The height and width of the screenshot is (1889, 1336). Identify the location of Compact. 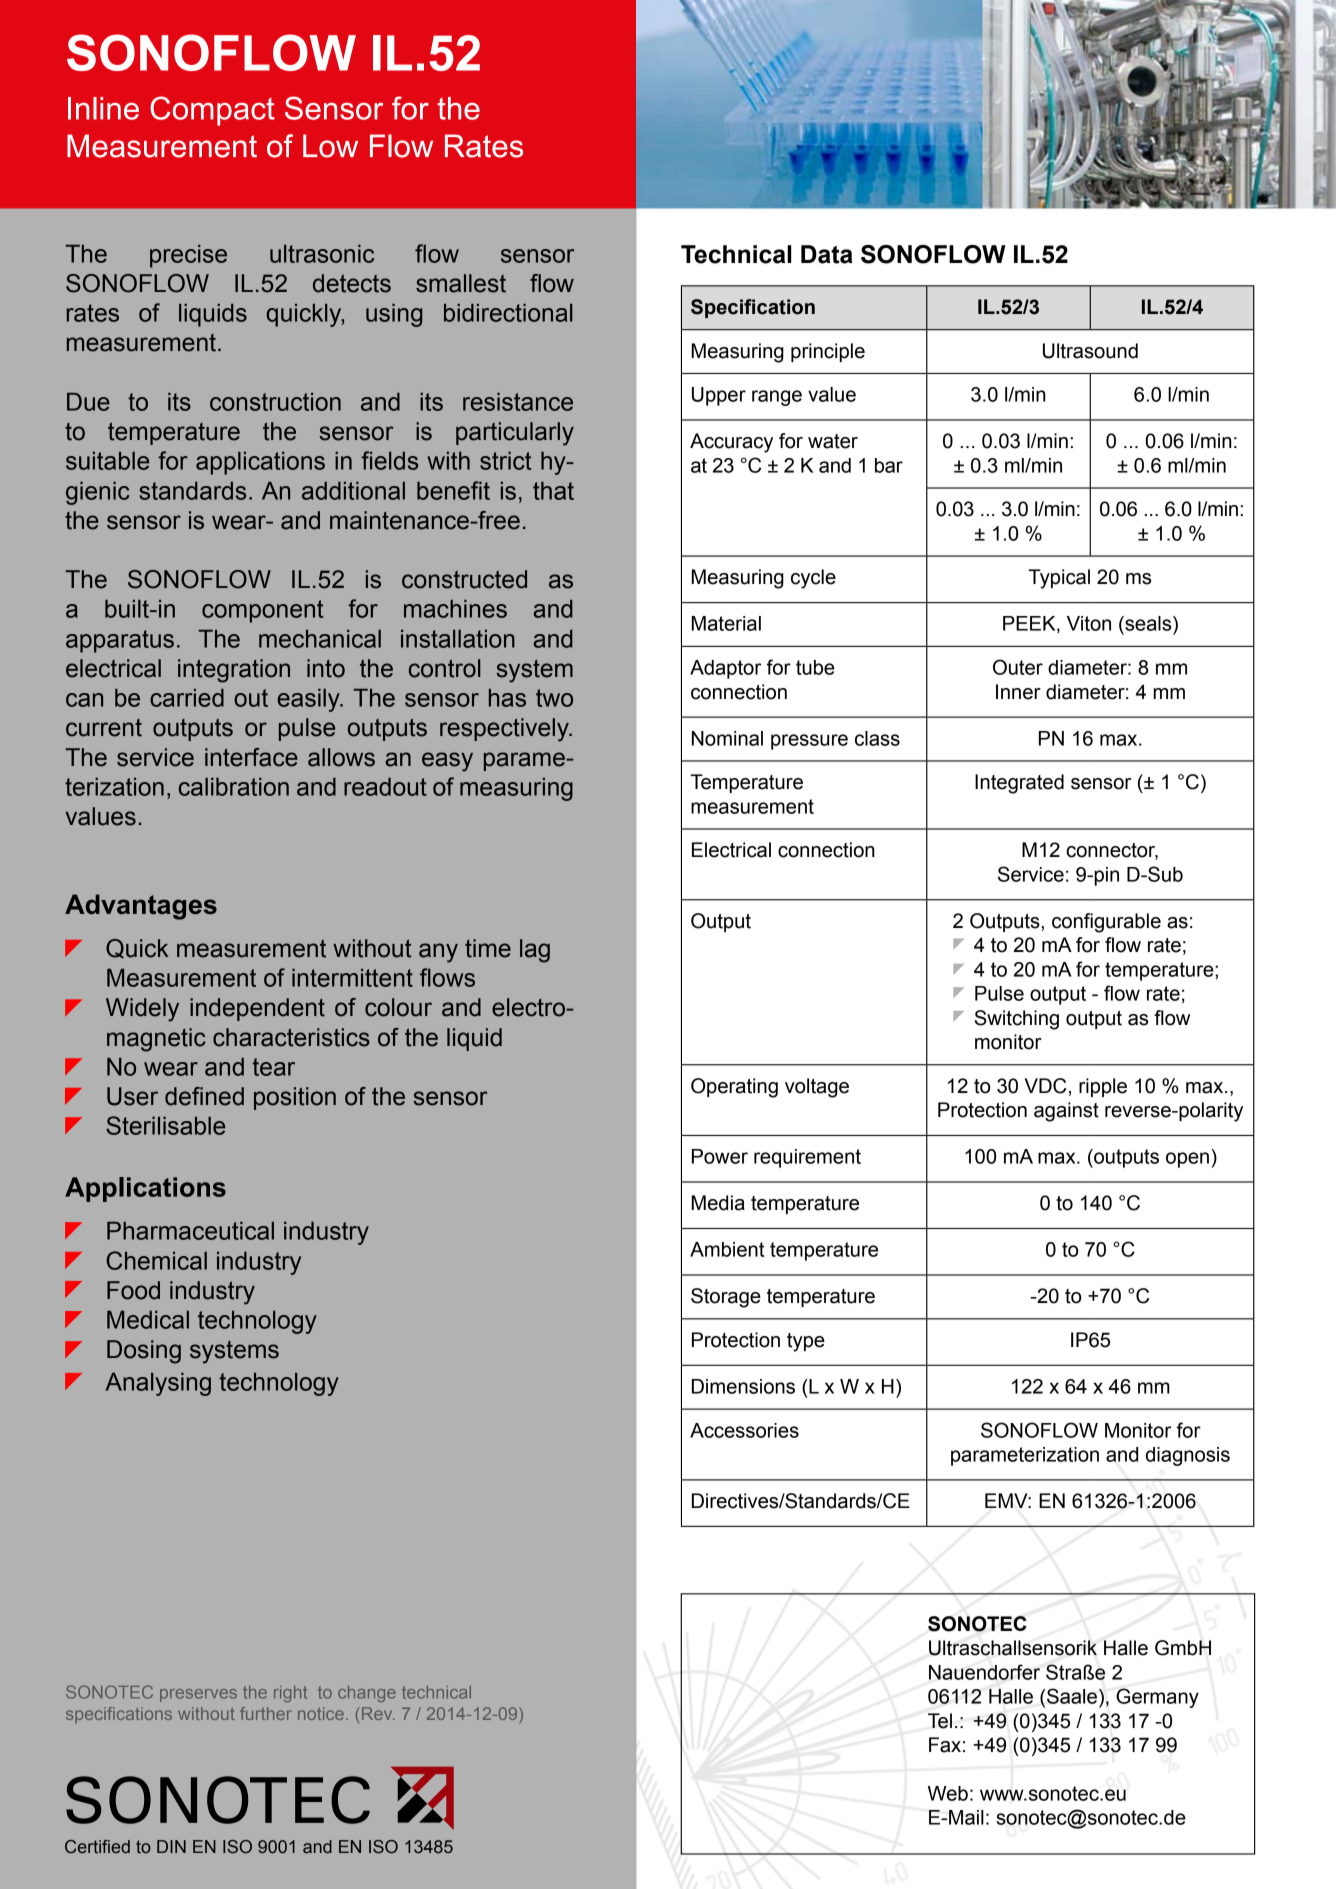
(212, 111).
